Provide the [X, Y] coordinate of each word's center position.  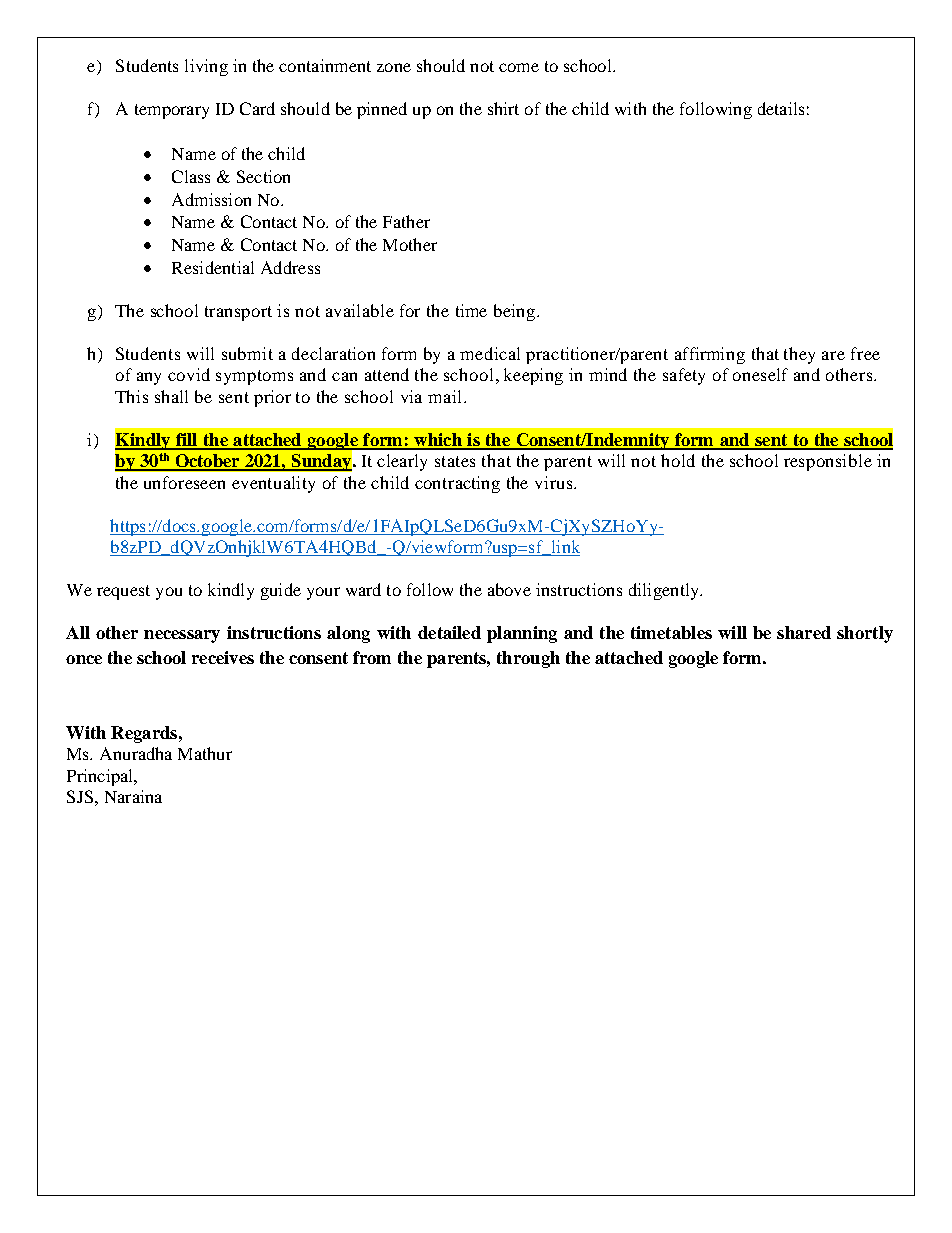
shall [171, 396]
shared [804, 632]
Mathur [205, 753]
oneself [760, 374]
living [206, 67]
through [528, 659]
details [781, 108]
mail [444, 396]
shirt [503, 108]
